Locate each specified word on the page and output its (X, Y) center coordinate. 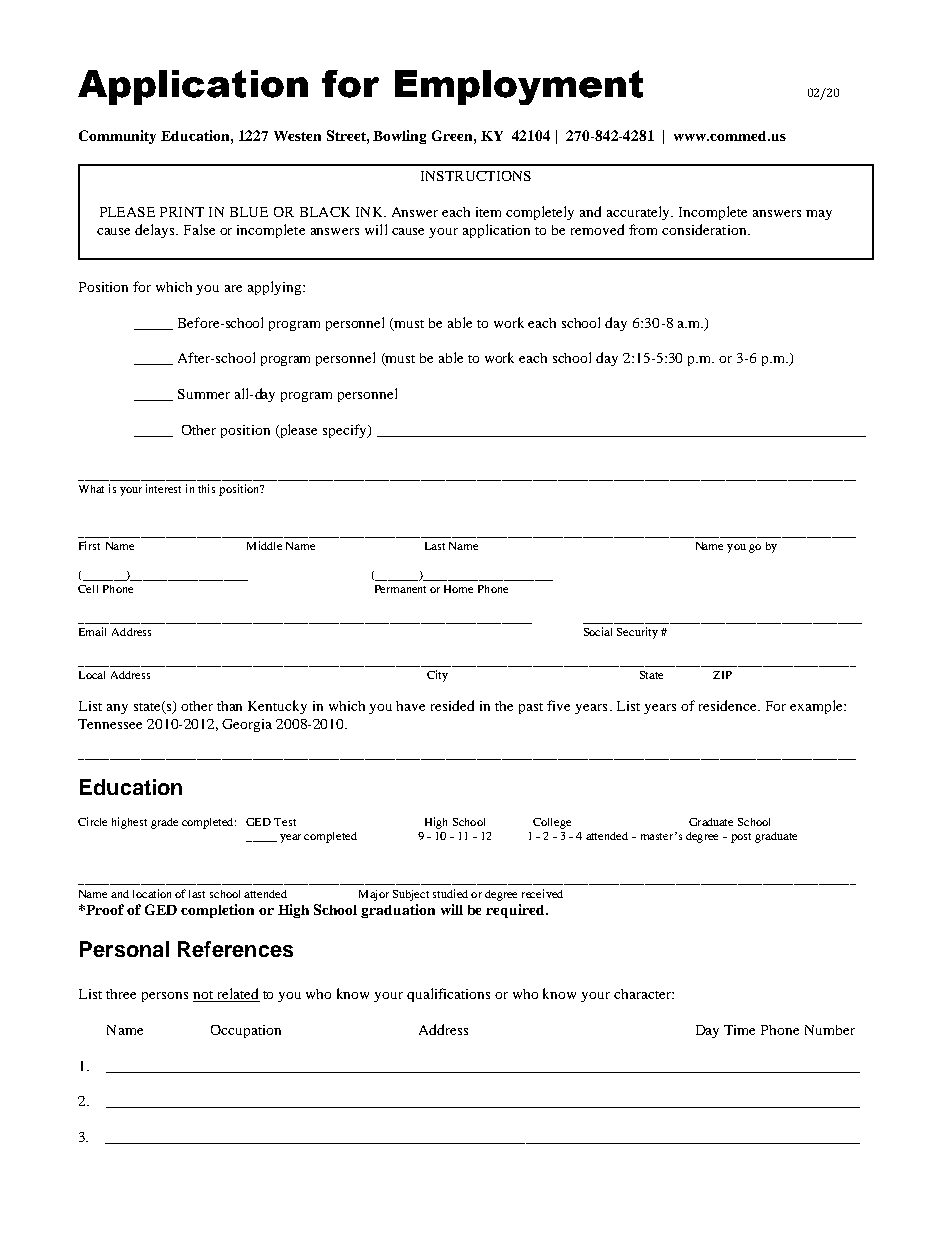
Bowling (399, 137)
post (741, 838)
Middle (264, 545)
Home (458, 589)
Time (739, 1030)
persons (165, 997)
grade (164, 823)
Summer (204, 394)
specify (346, 431)
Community (117, 137)
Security (637, 633)
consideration (705, 229)
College (552, 823)
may (819, 215)
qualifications (448, 995)
